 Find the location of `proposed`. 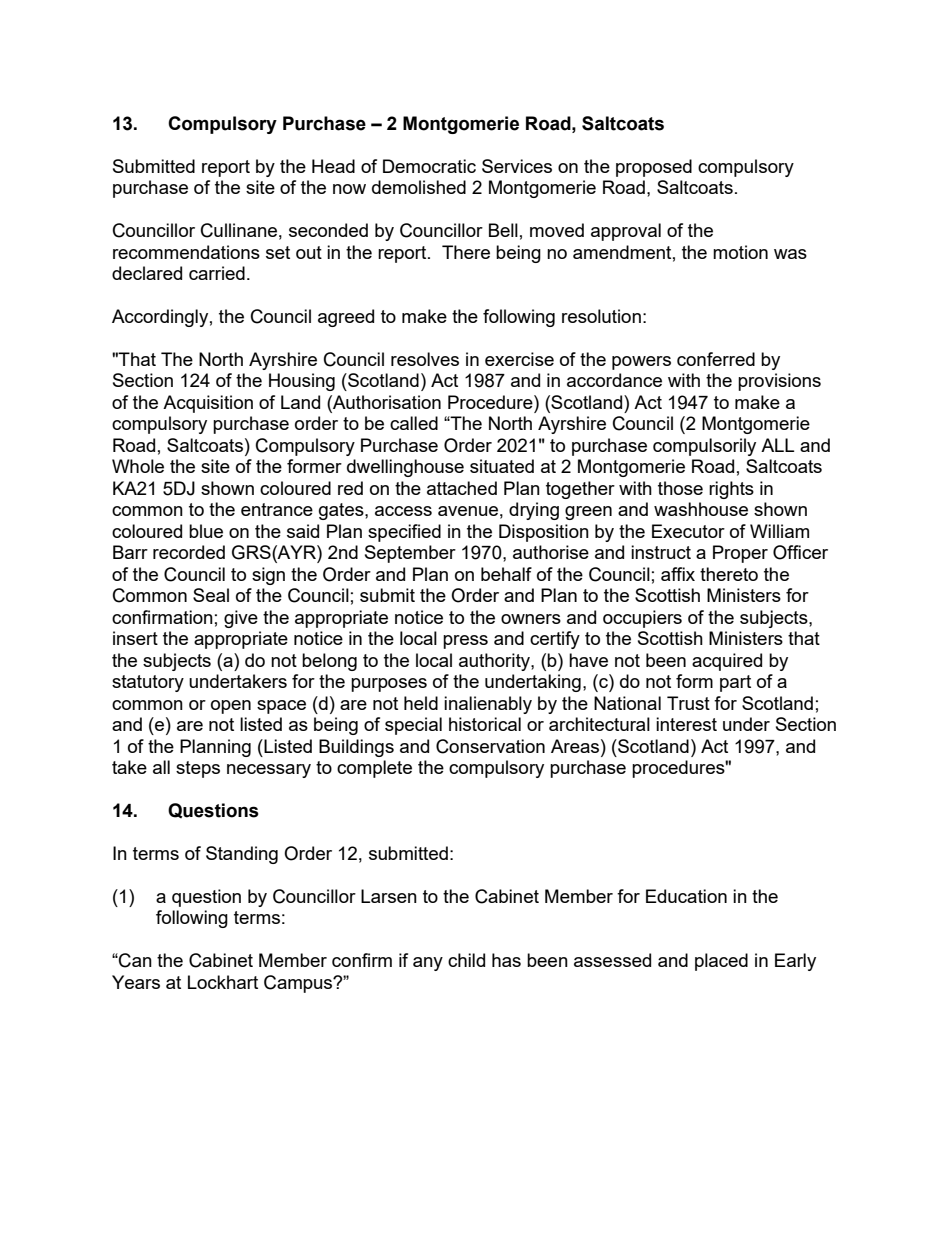

proposed is located at coordinates (654, 168).
